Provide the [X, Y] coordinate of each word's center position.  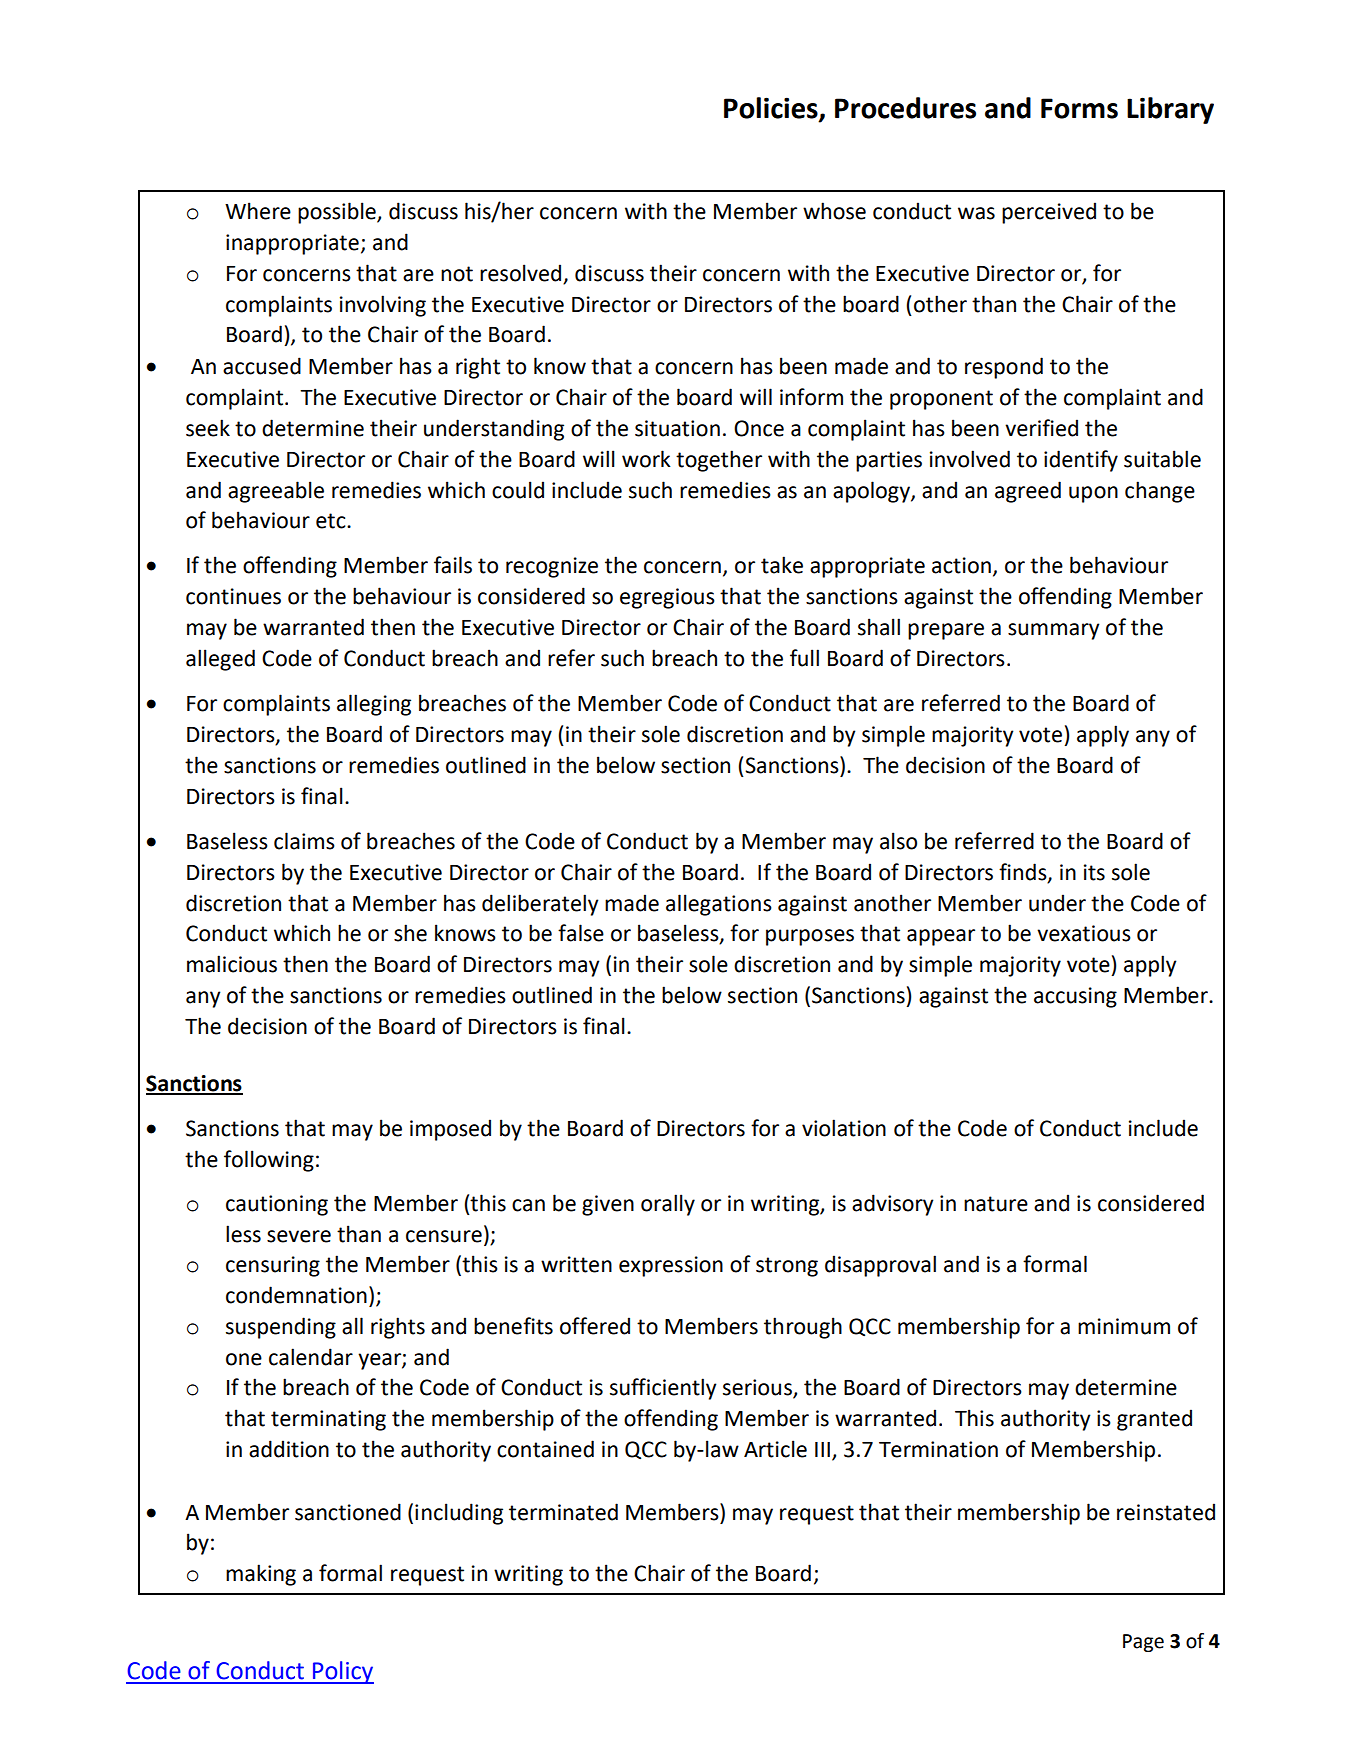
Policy [342, 1672]
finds [1024, 873]
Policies [772, 109]
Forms [1079, 108]
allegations [719, 905]
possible [338, 213]
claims [304, 841]
